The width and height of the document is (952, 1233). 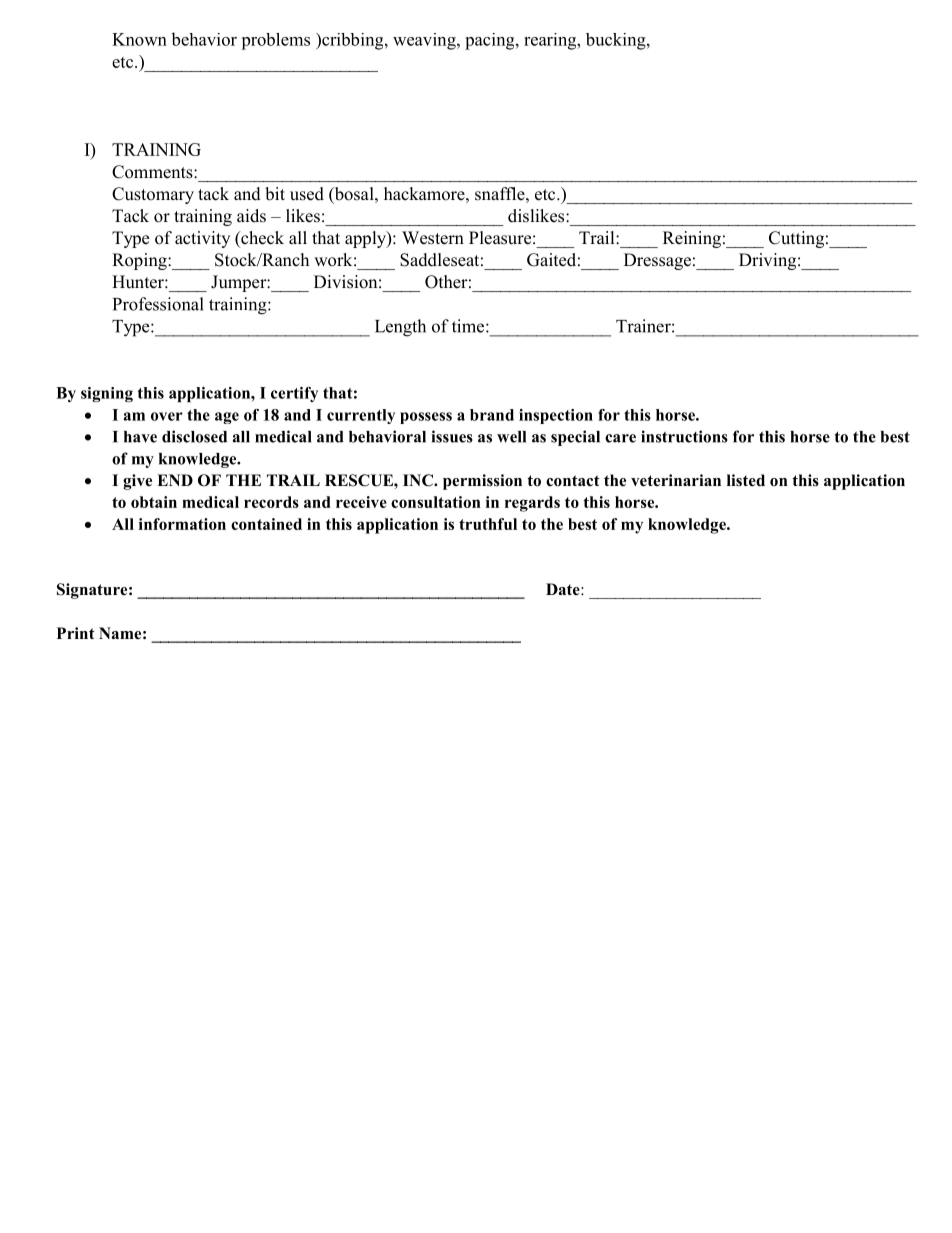 I want to click on Length, so click(x=400, y=328).
